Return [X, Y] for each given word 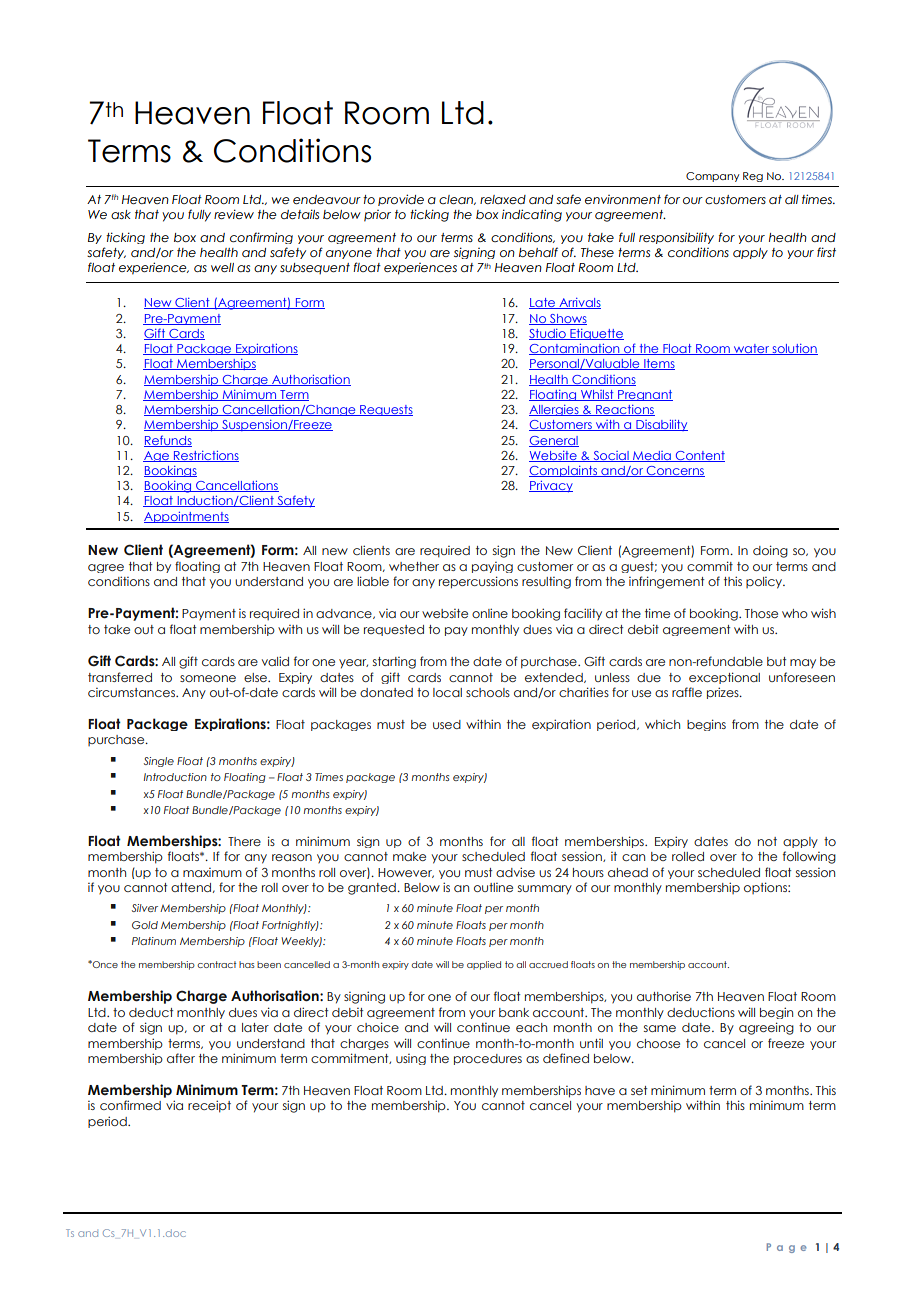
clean [457, 200]
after [181, 1058]
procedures [488, 1059]
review [234, 214]
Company [712, 177]
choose [658, 1043]
